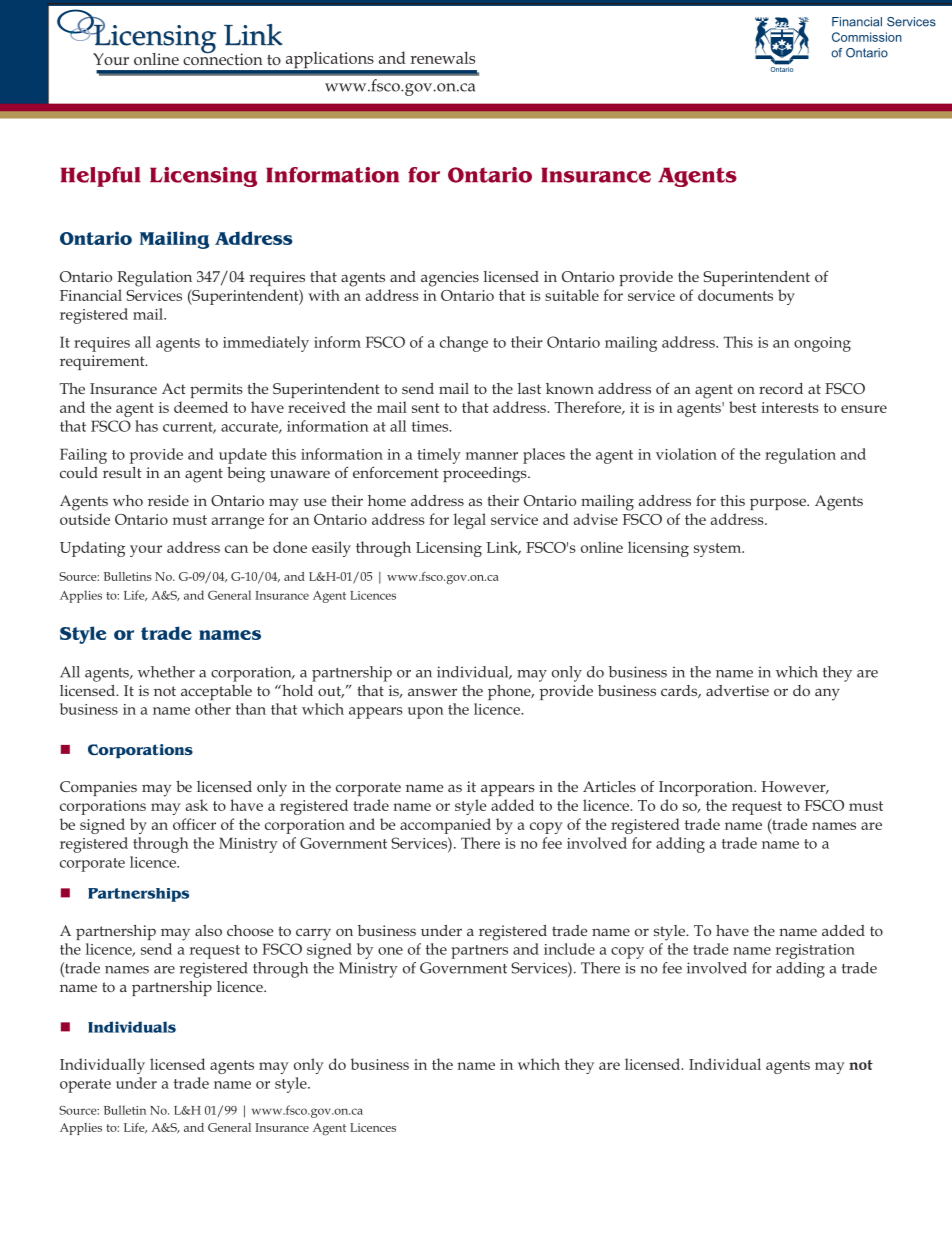 The width and height of the screenshot is (952, 1233). I want to click on connection, so click(223, 58).
